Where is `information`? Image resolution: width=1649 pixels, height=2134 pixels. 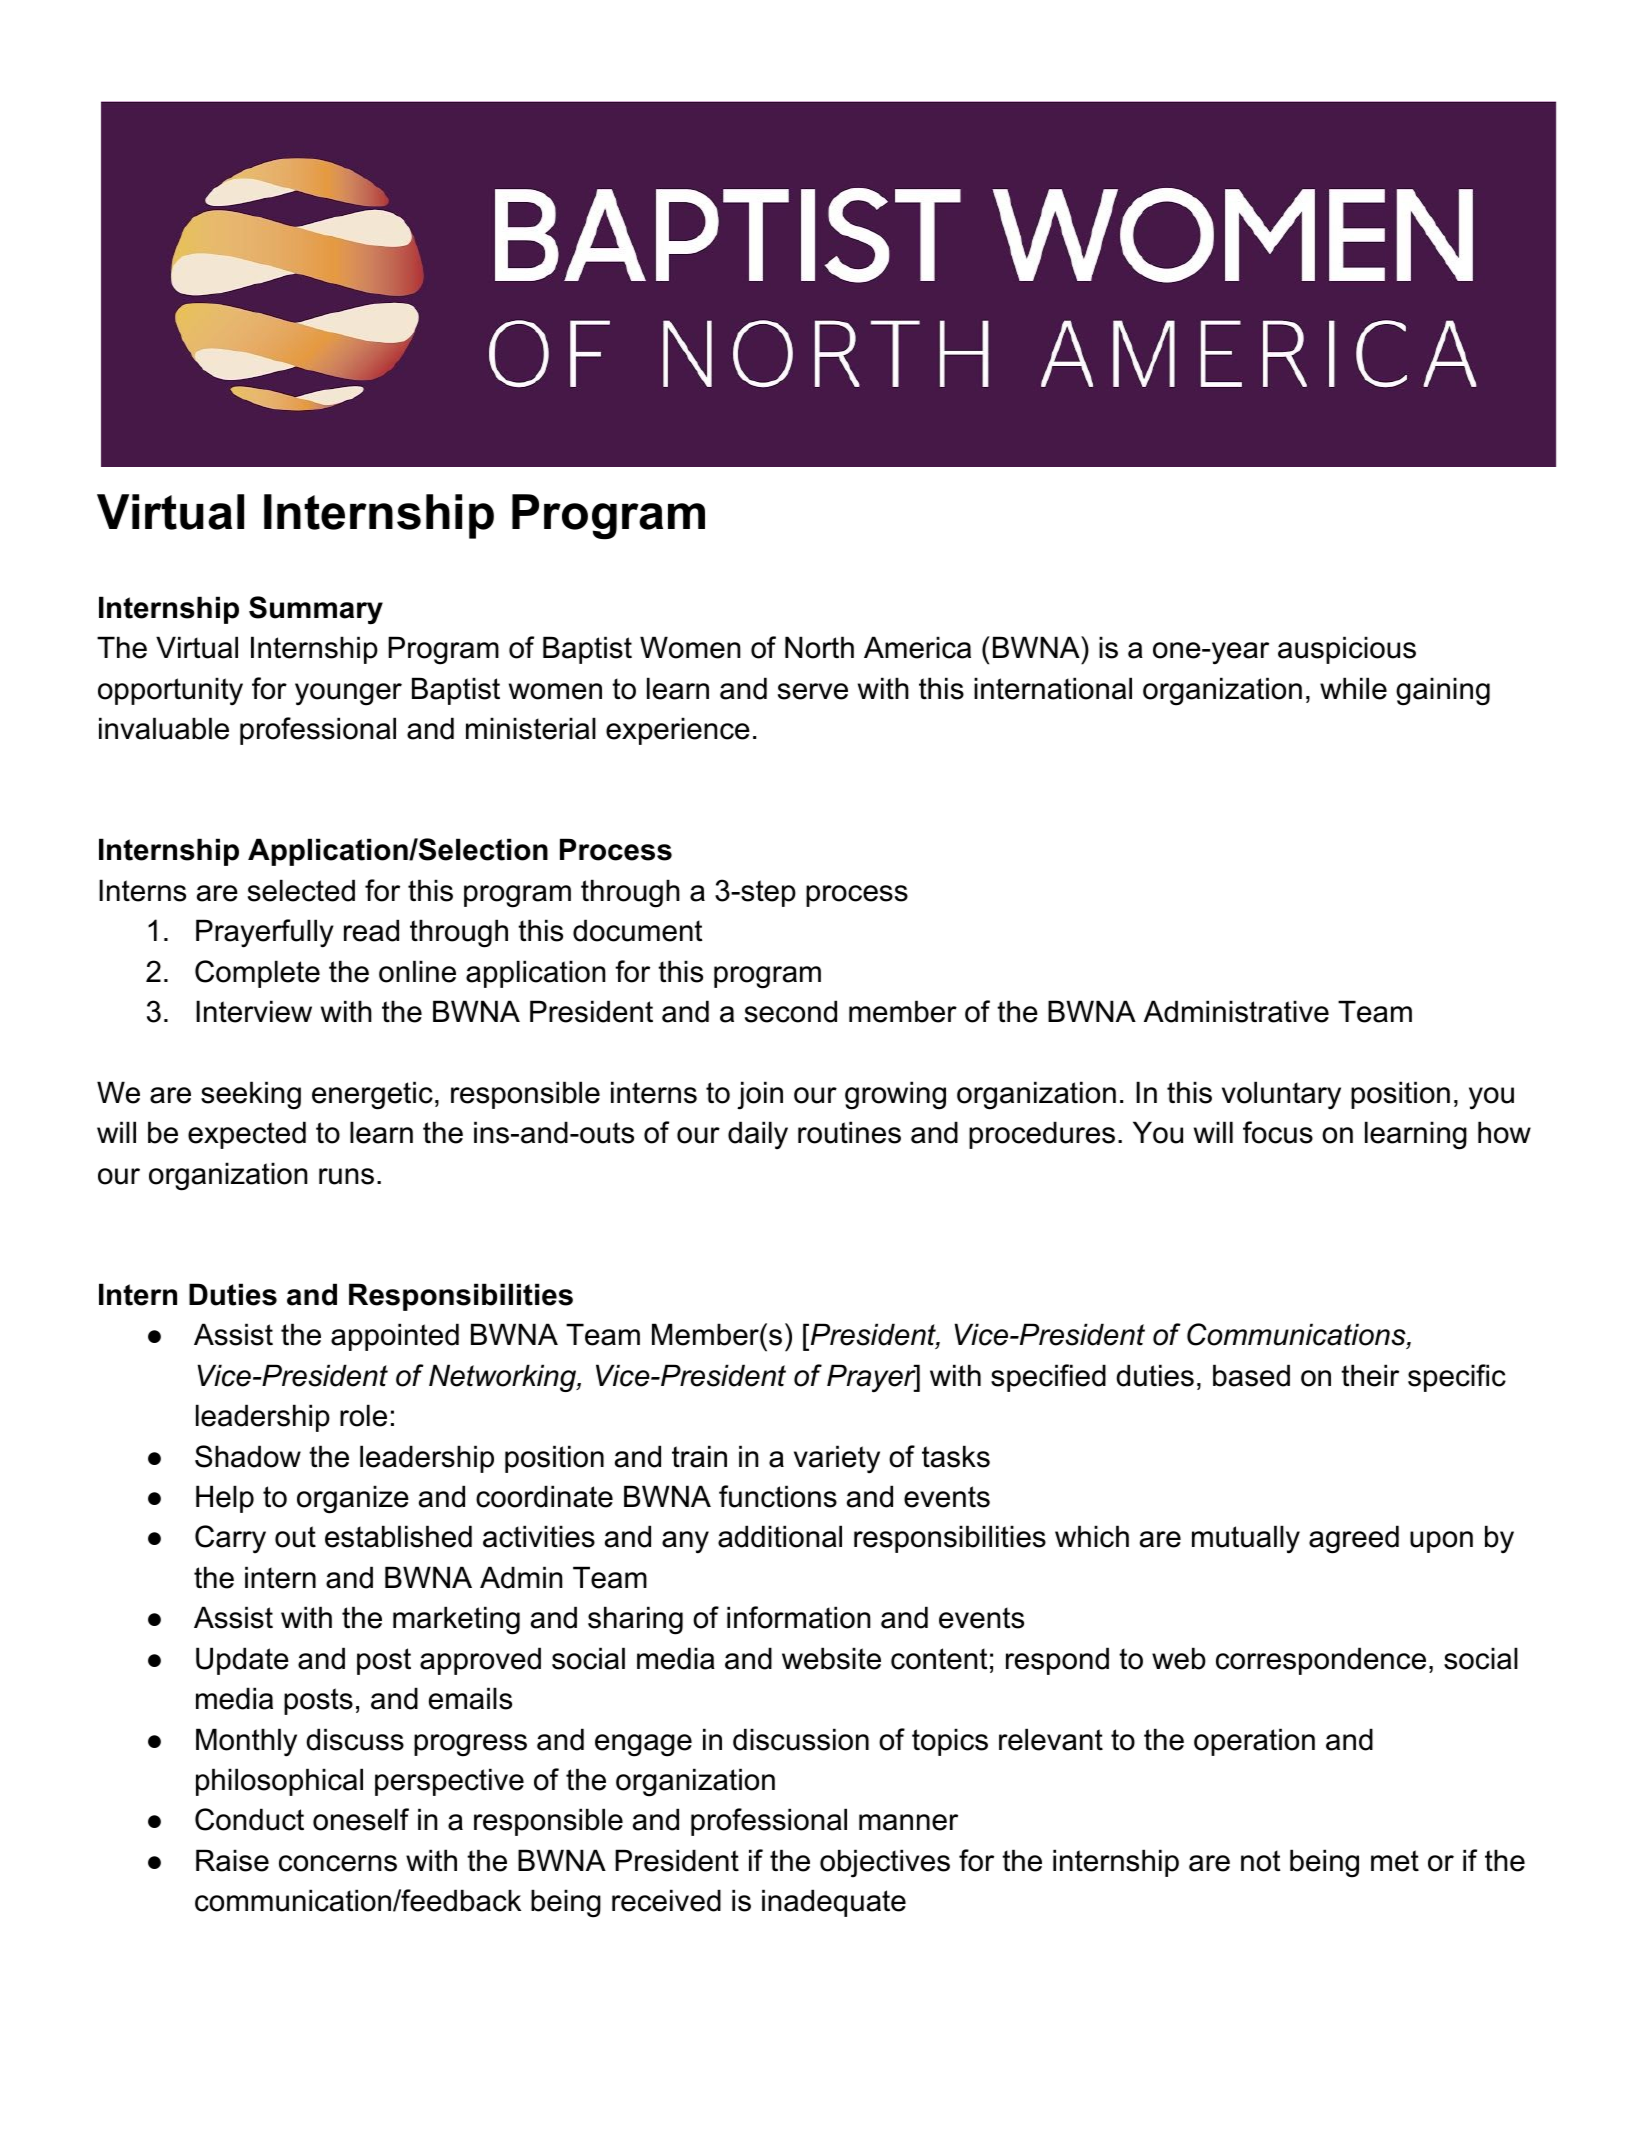 information is located at coordinates (798, 1617).
